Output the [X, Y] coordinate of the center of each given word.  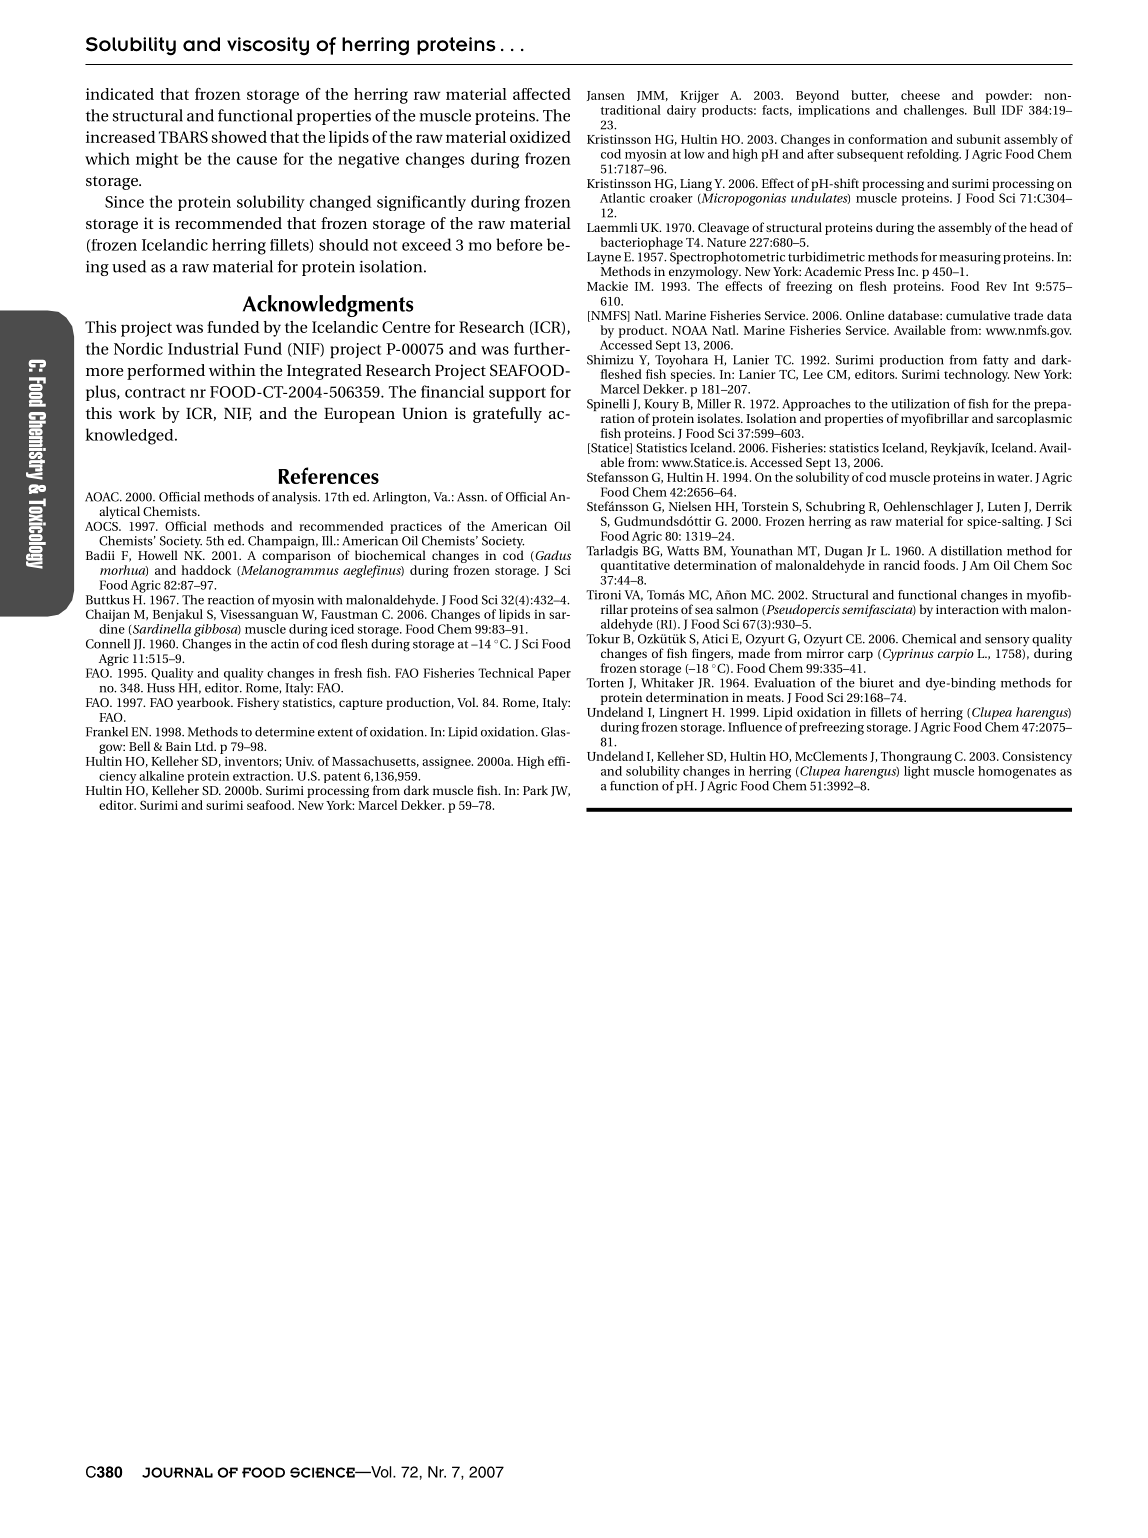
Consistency [1037, 757]
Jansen [606, 96]
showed [239, 137]
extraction [263, 776]
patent [342, 778]
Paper [554, 674]
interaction [967, 608]
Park [535, 790]
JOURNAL [177, 1472]
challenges [935, 111]
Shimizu [610, 360]
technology [976, 374]
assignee [447, 762]
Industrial [203, 348]
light [917, 772]
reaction [231, 600]
